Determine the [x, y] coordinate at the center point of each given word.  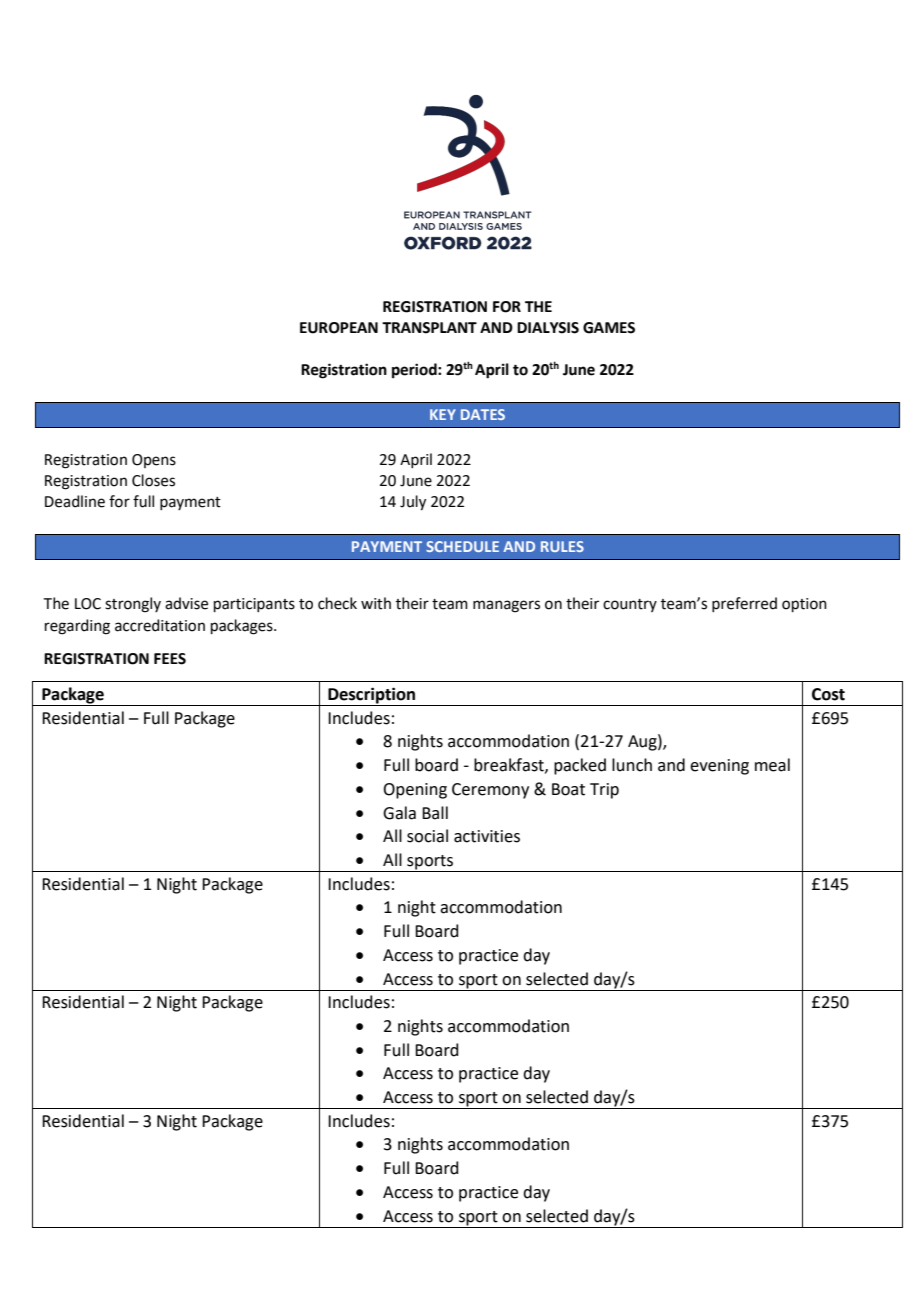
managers [506, 606]
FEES [170, 659]
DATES [483, 414]
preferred [744, 604]
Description [372, 696]
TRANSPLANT [429, 328]
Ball [435, 813]
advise [186, 603]
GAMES [609, 328]
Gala [399, 813]
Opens [154, 461]
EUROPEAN [339, 328]
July [413, 503]
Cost [828, 694]
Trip [604, 791]
